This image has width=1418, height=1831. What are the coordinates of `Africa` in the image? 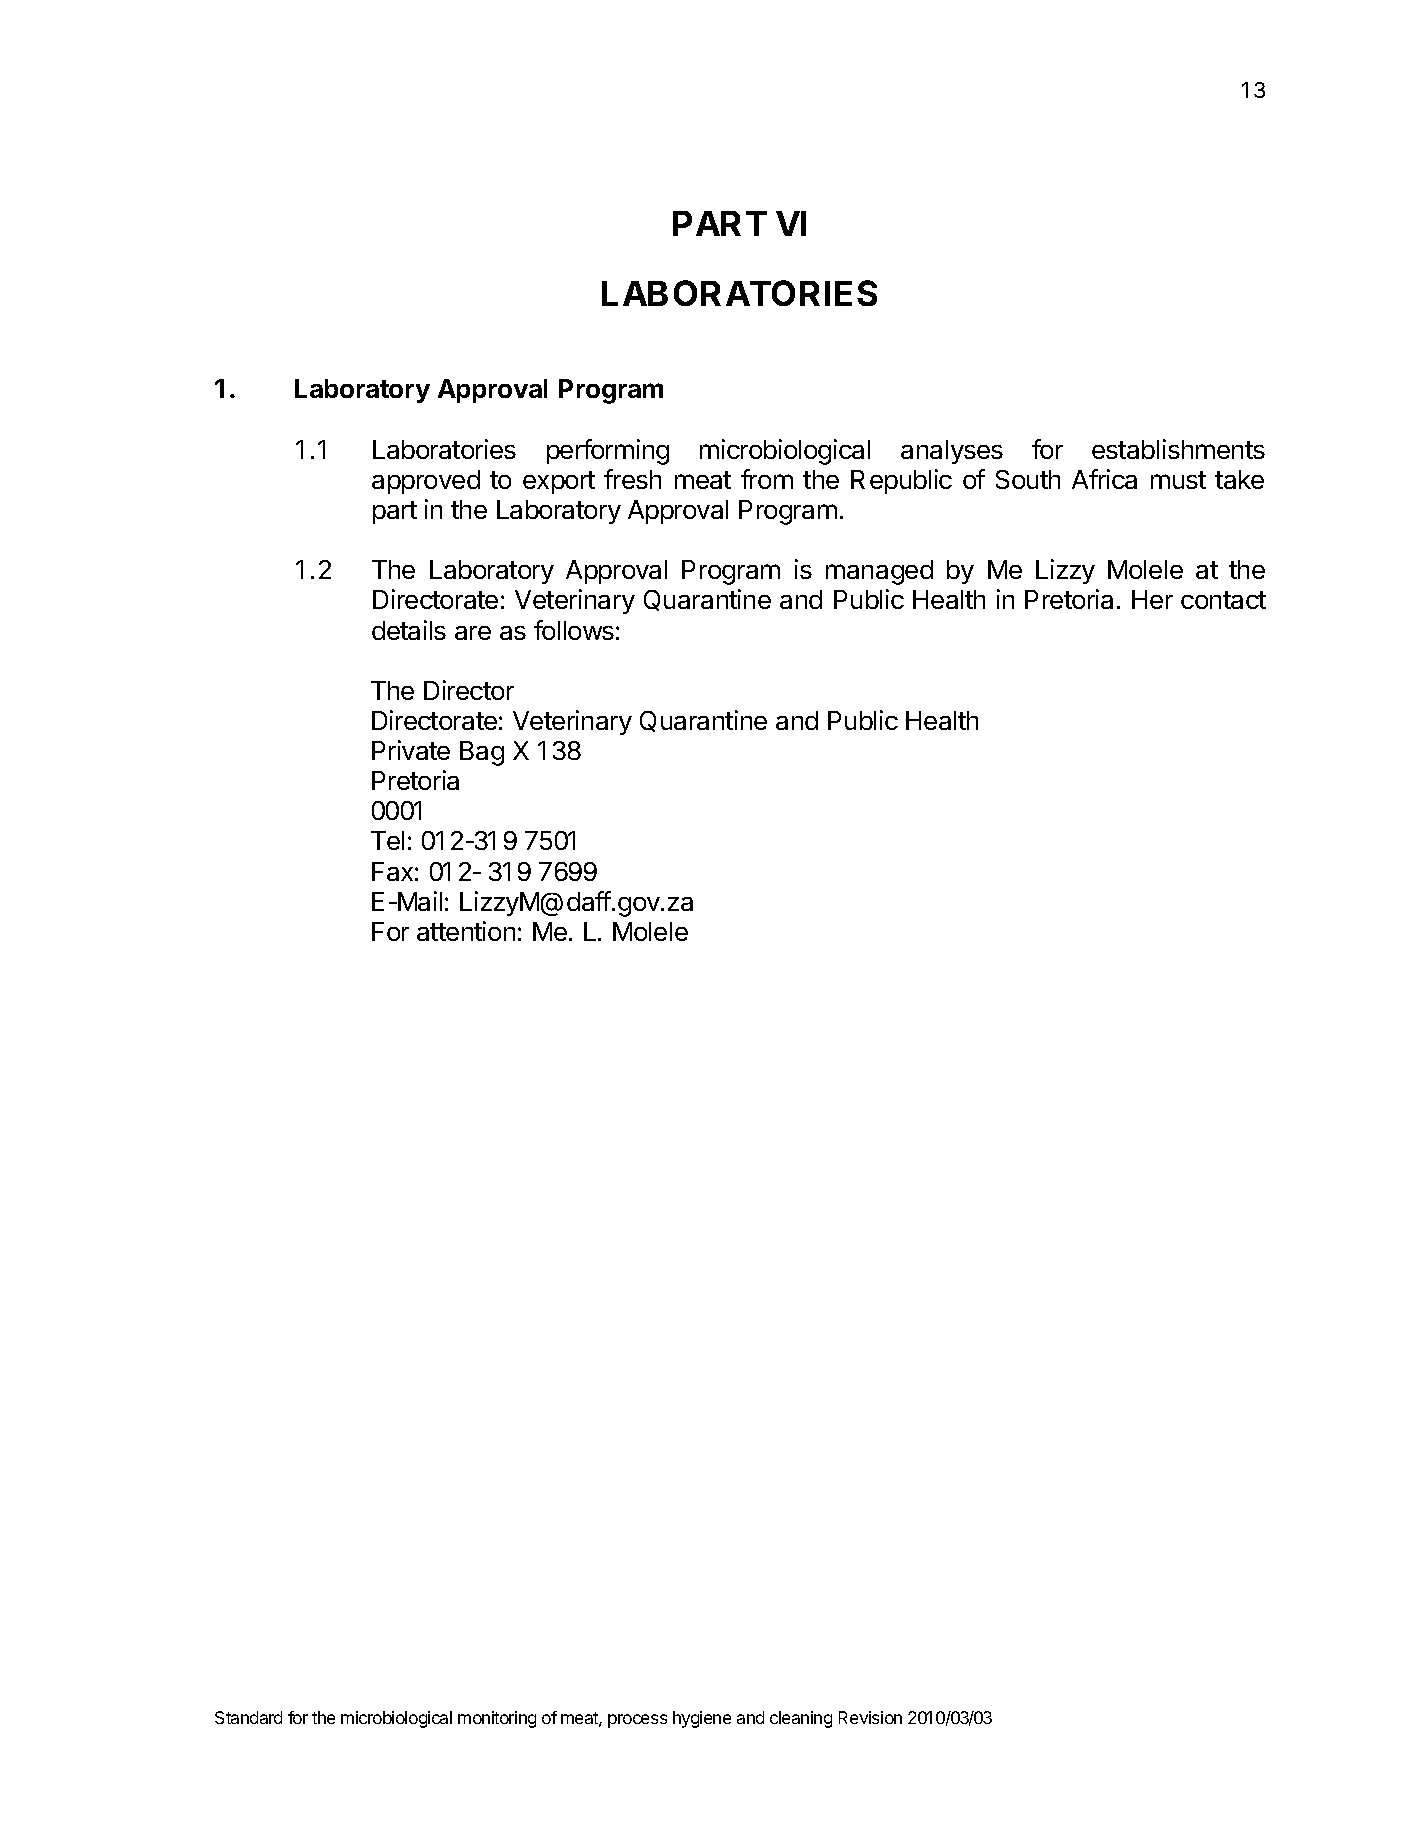 It's located at (1104, 479).
